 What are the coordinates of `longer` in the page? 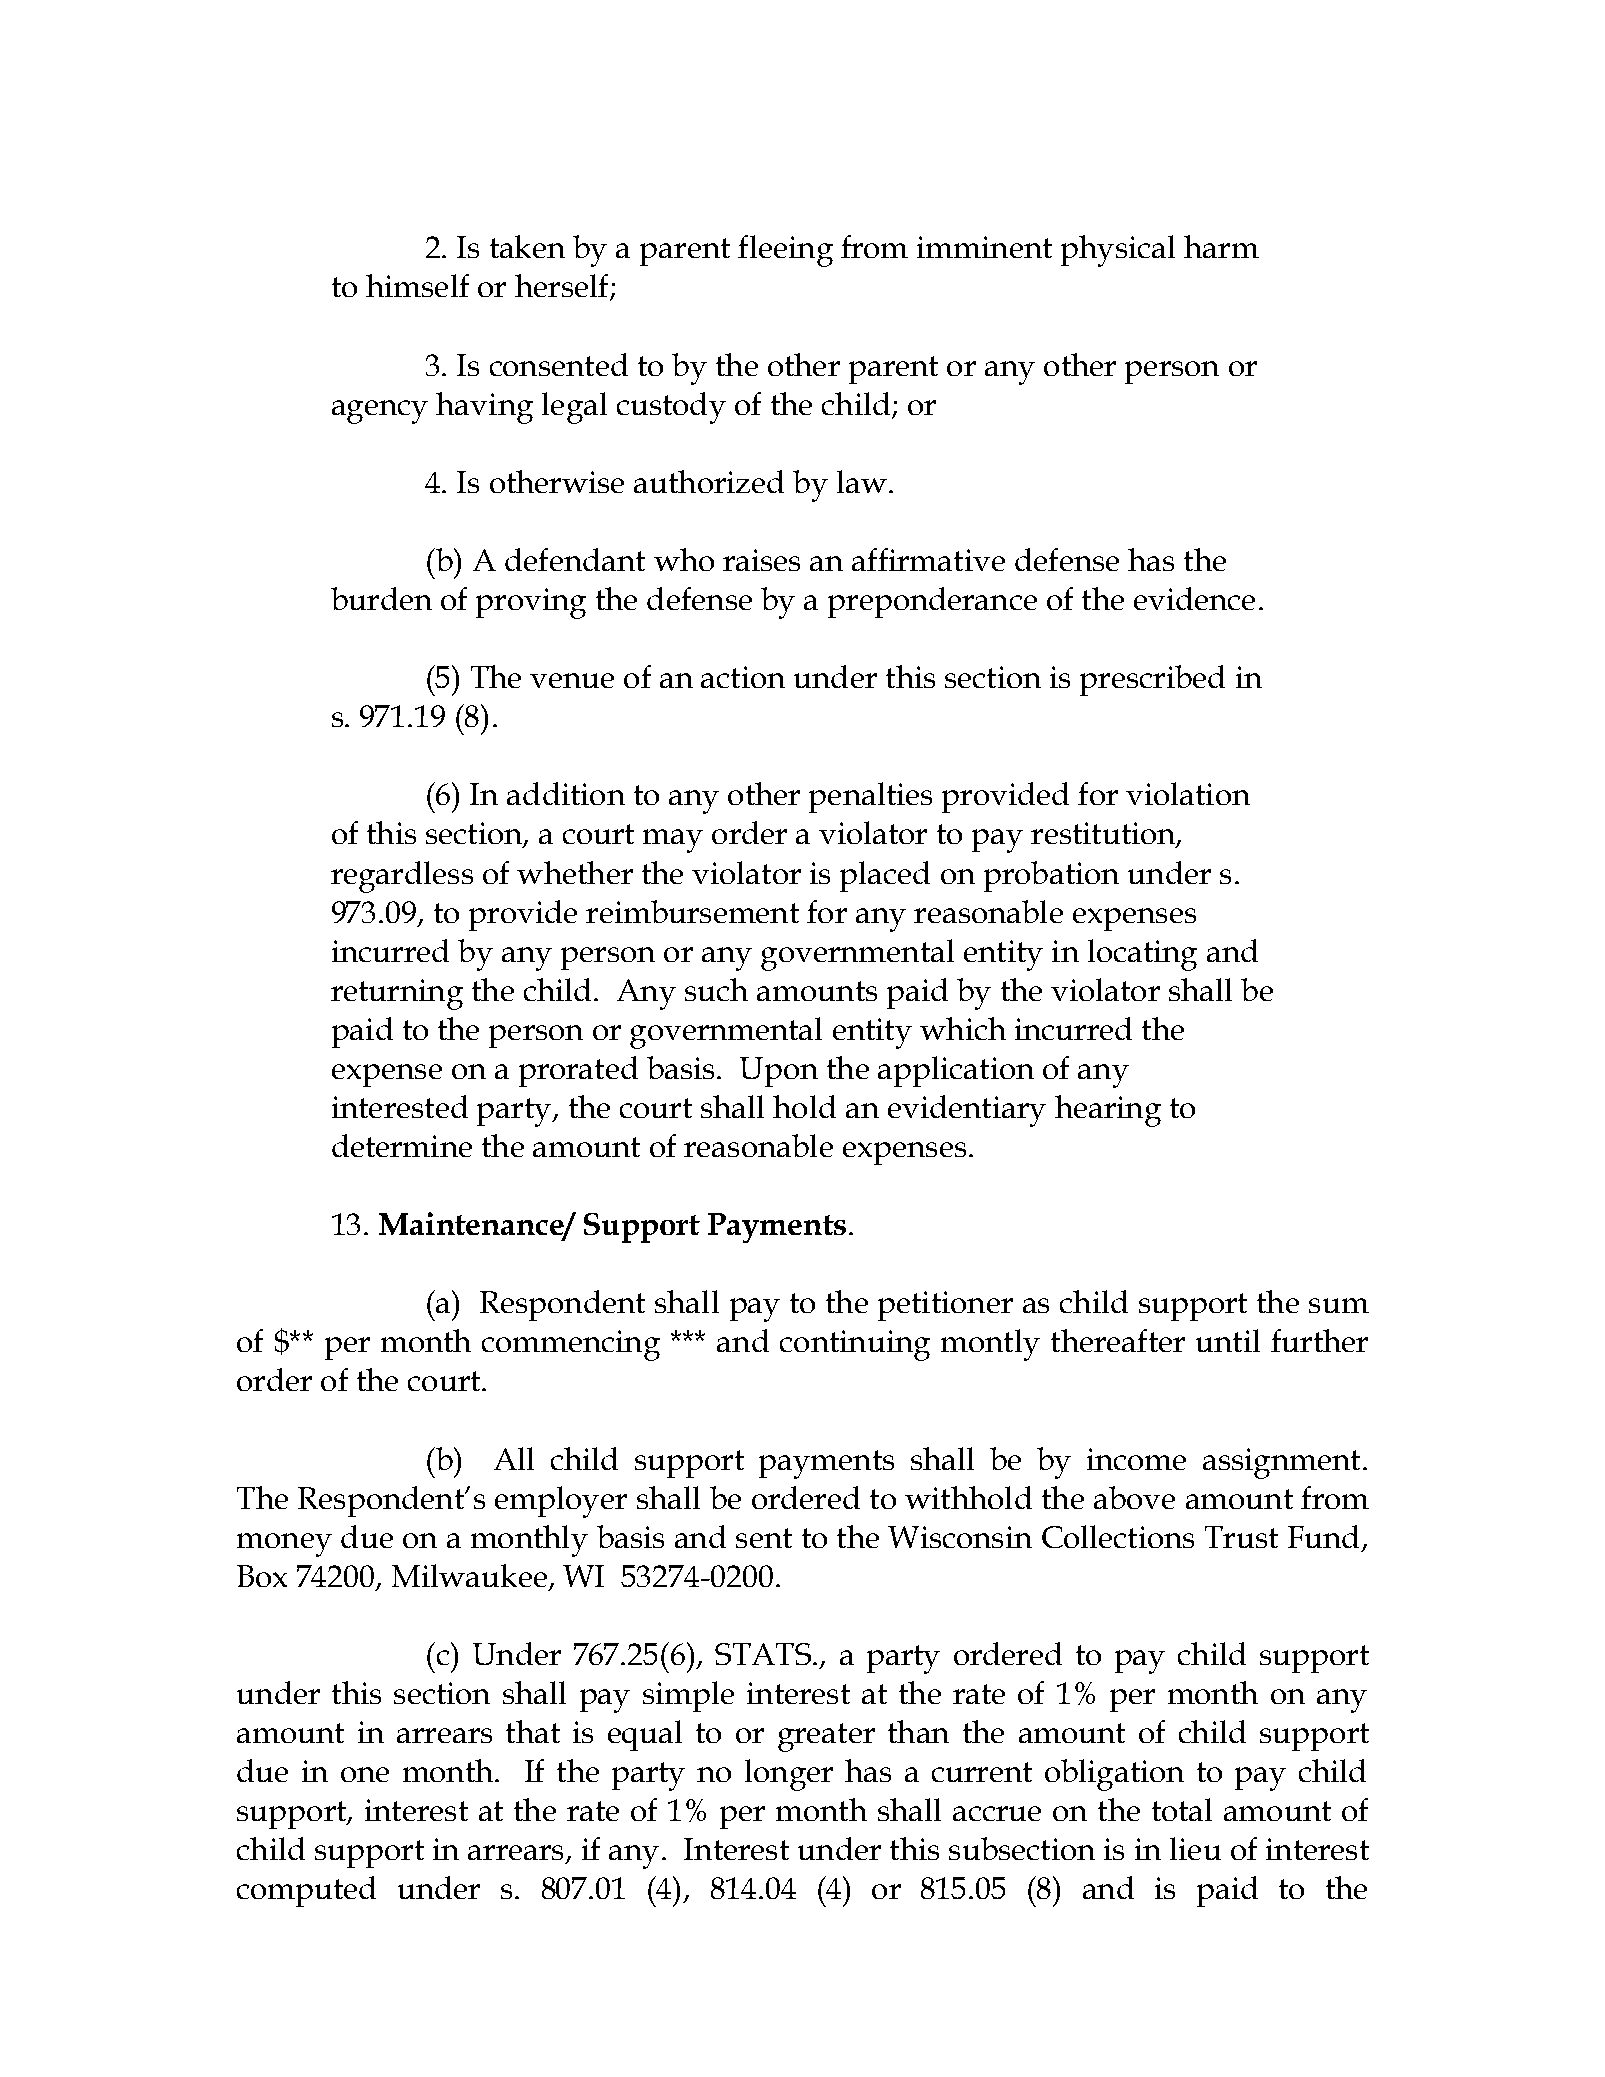 It's located at (789, 1775).
